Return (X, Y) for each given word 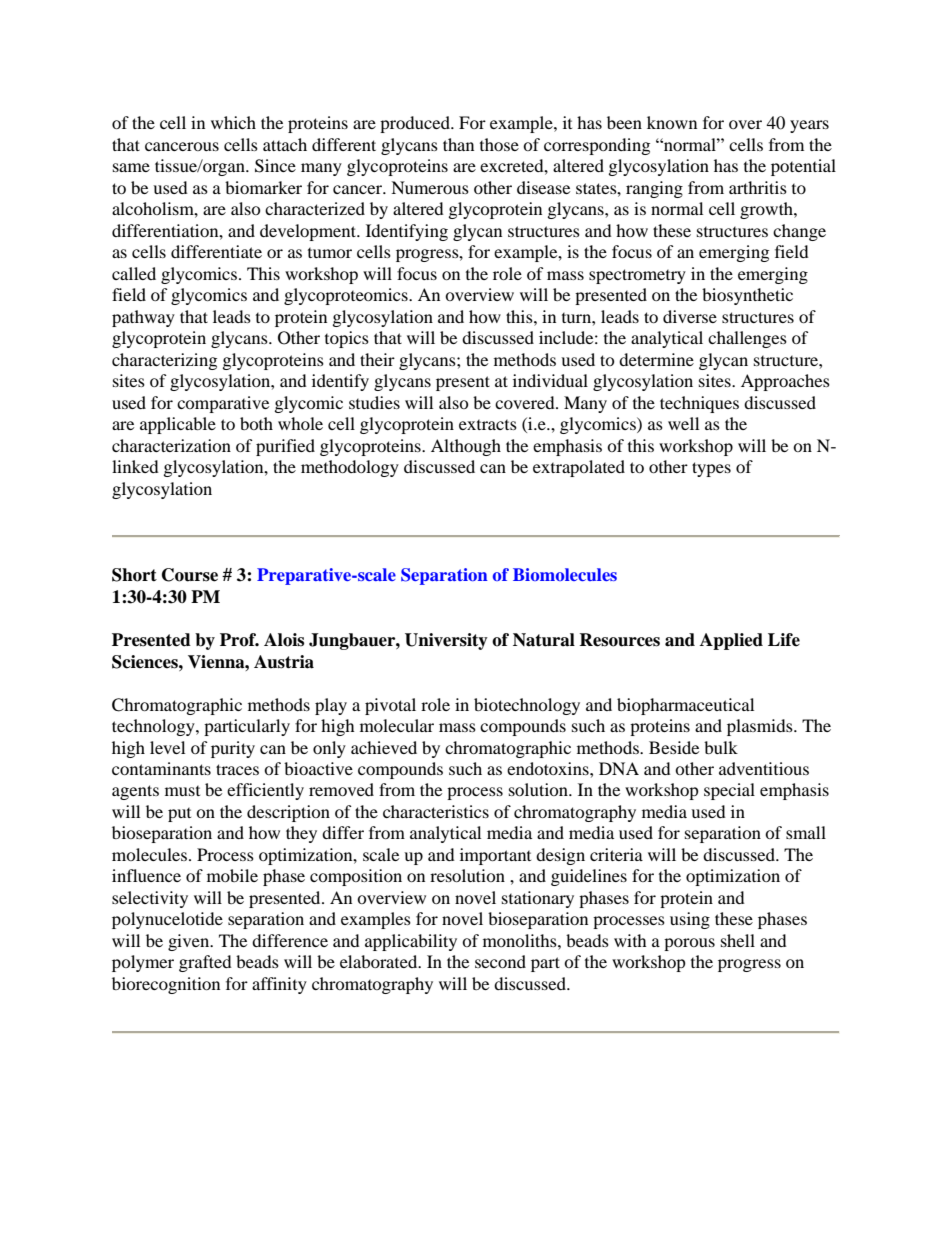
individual (550, 380)
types (711, 469)
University (446, 641)
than (458, 144)
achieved (384, 747)
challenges (747, 339)
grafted (205, 963)
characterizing (164, 361)
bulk (721, 747)
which (233, 122)
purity (233, 749)
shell (738, 940)
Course (190, 575)
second (500, 961)
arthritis (758, 187)
